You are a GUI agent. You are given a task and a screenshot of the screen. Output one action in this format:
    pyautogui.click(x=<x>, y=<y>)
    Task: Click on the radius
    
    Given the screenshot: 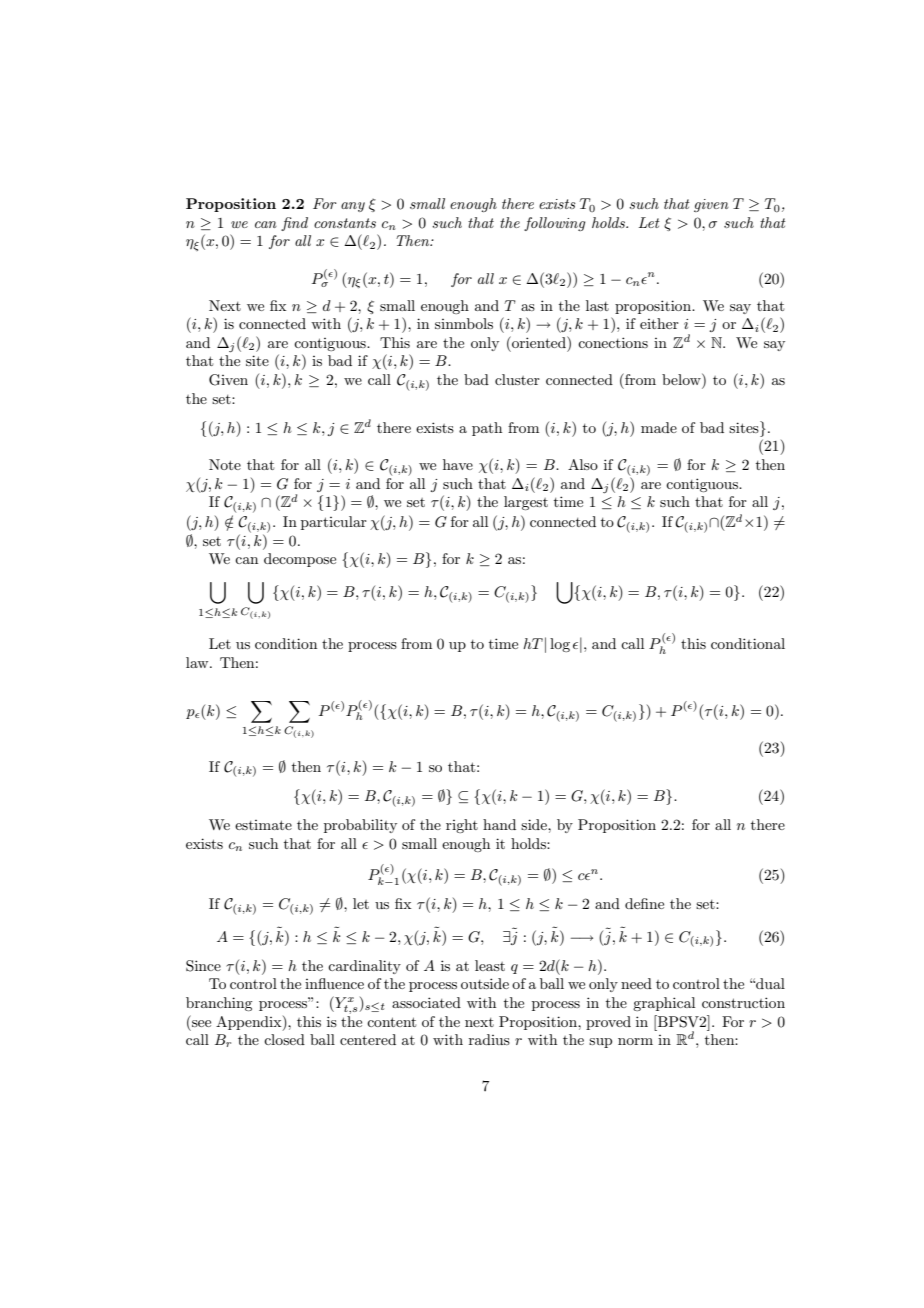 What is the action you would take?
    pyautogui.click(x=489, y=1039)
